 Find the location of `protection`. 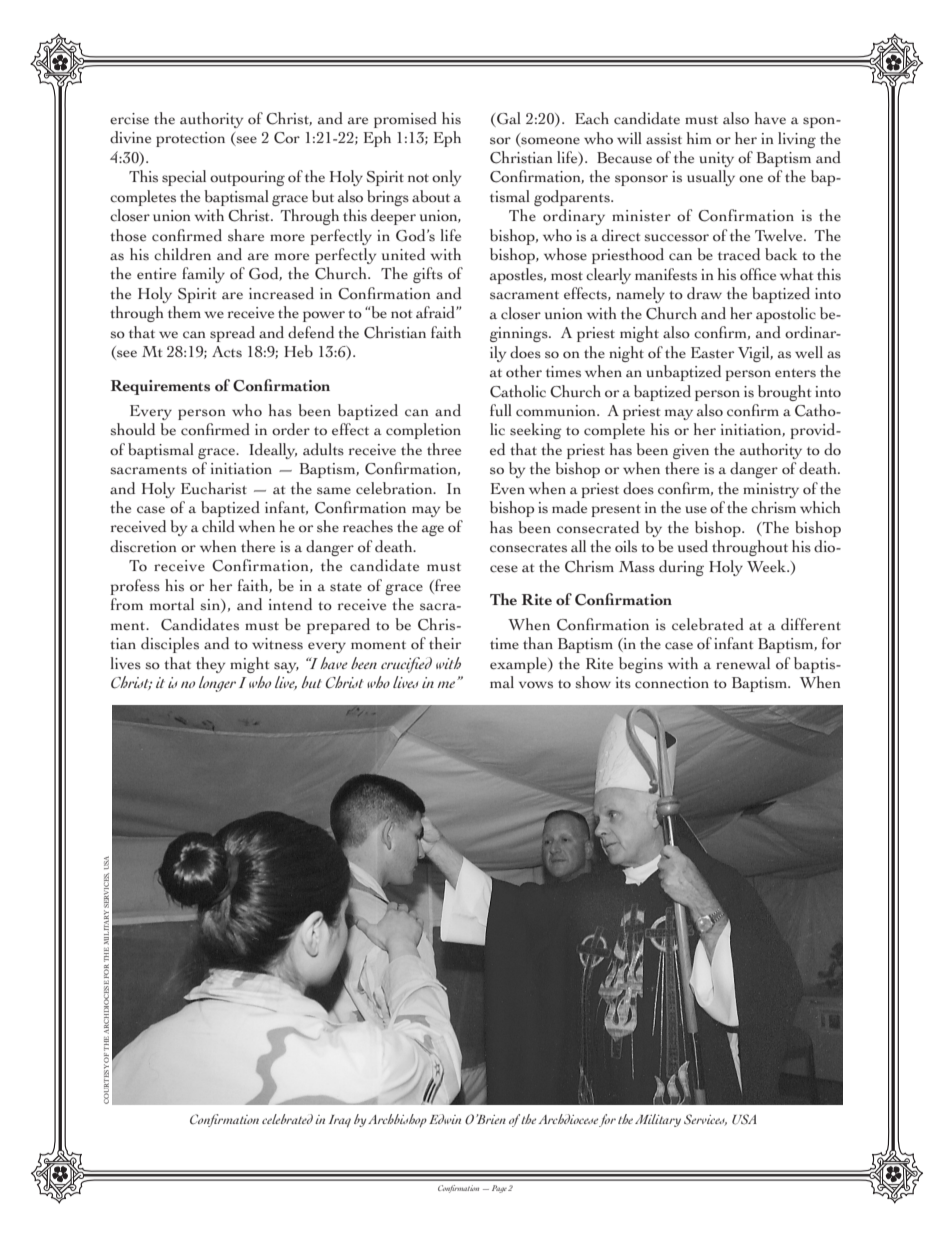

protection is located at coordinates (190, 139).
